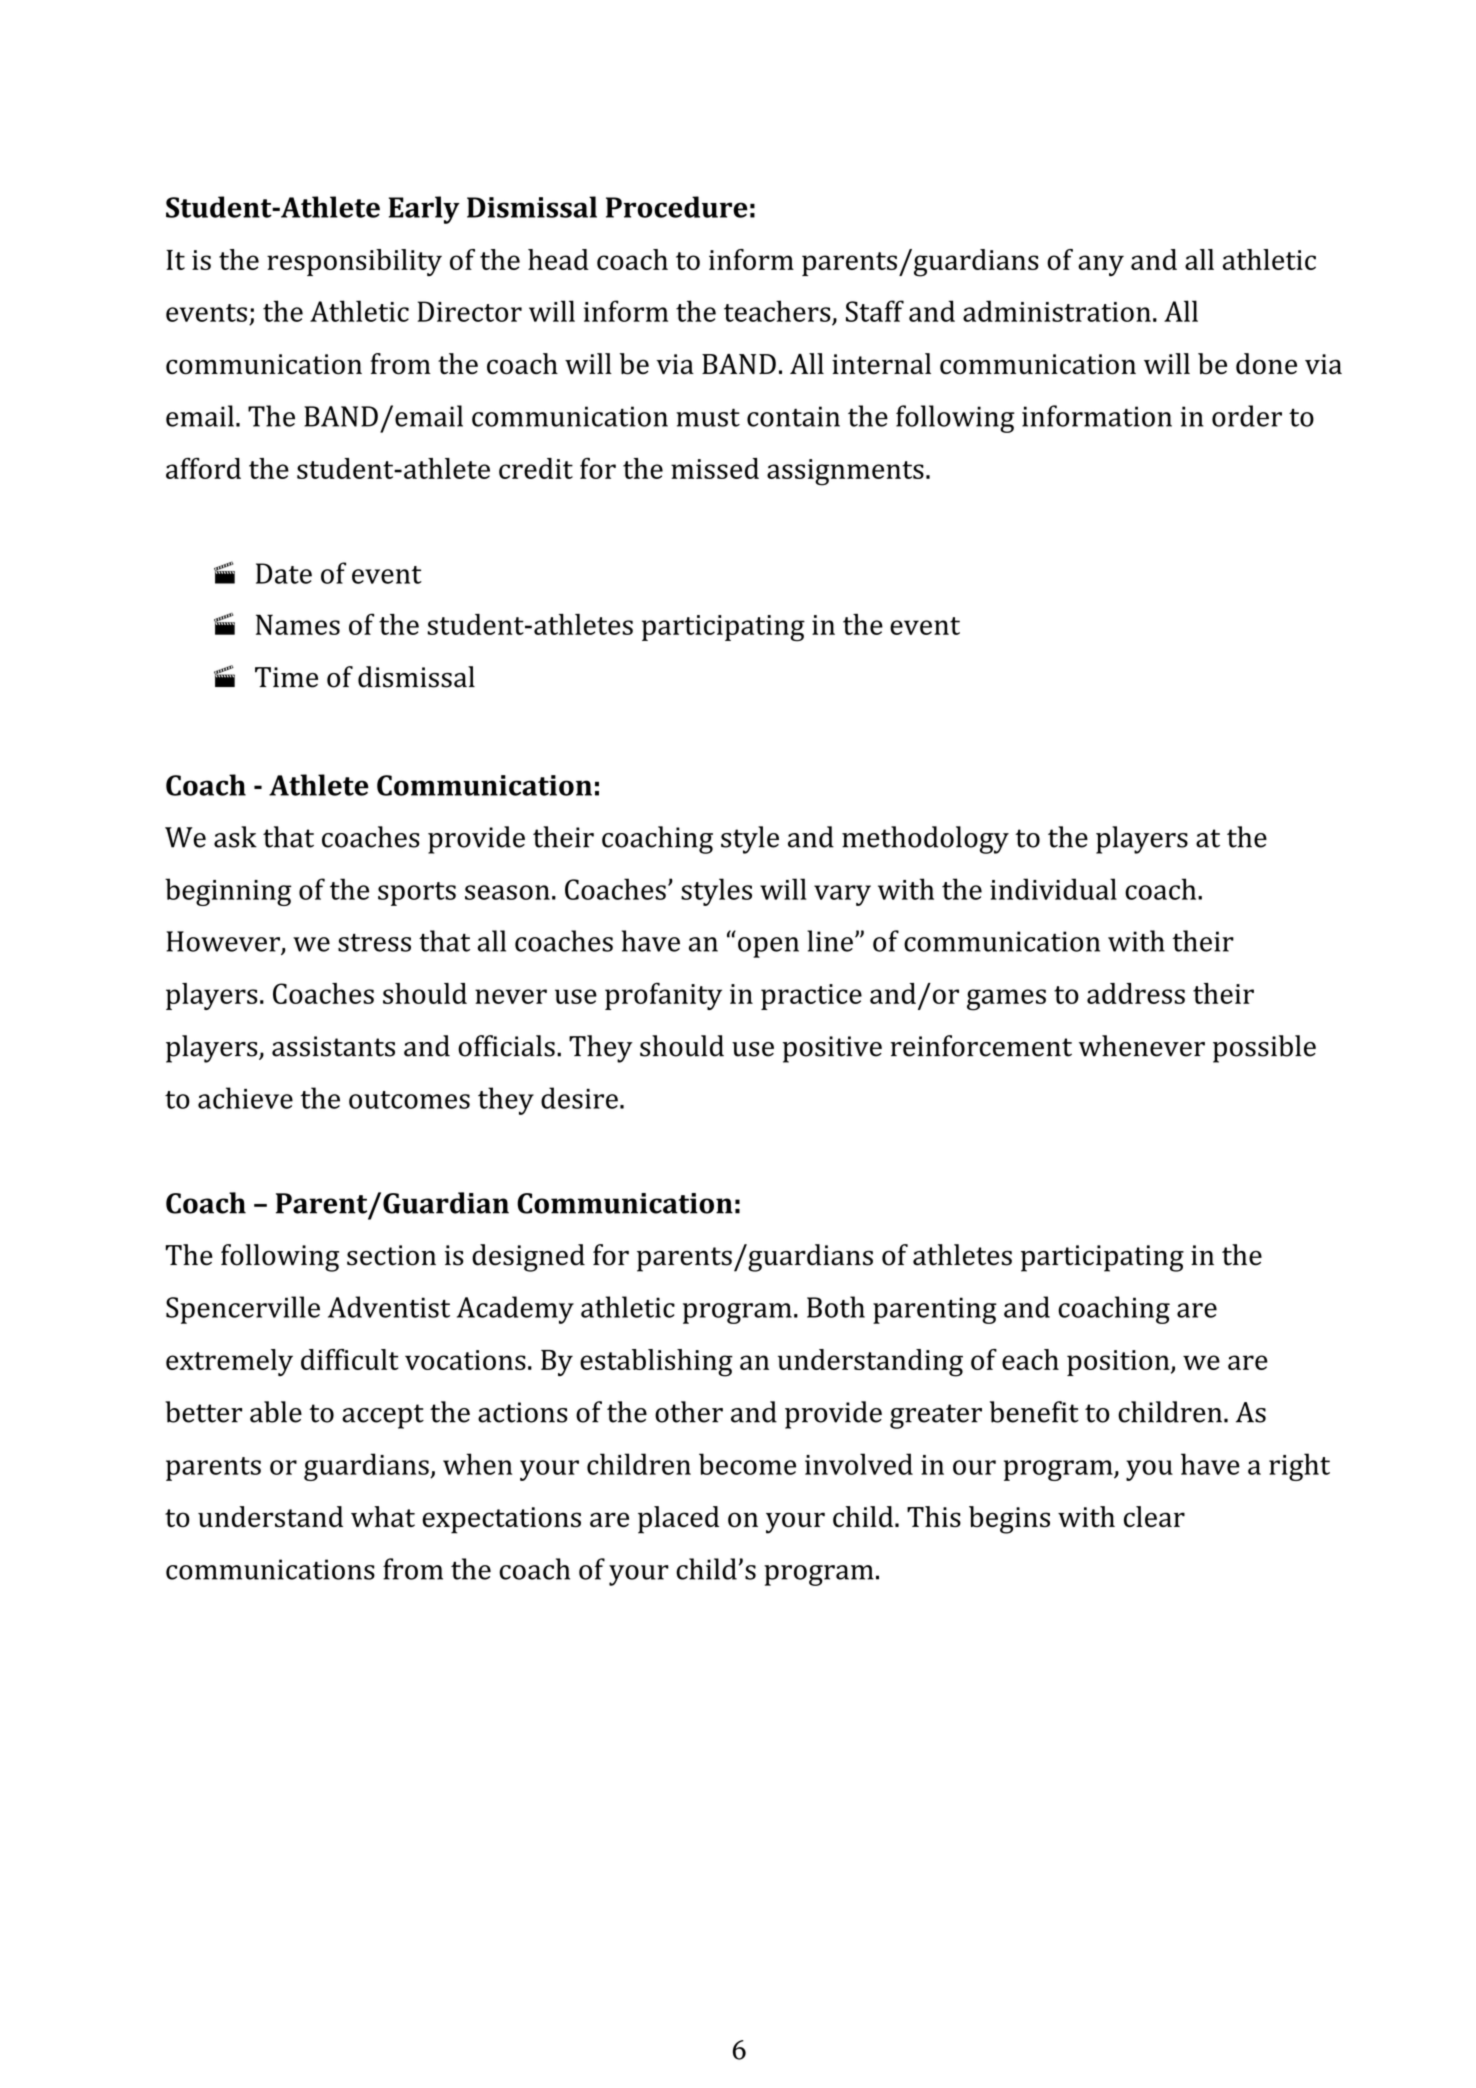  Describe the element at coordinates (715, 468) in the page. I see `missed` at that location.
